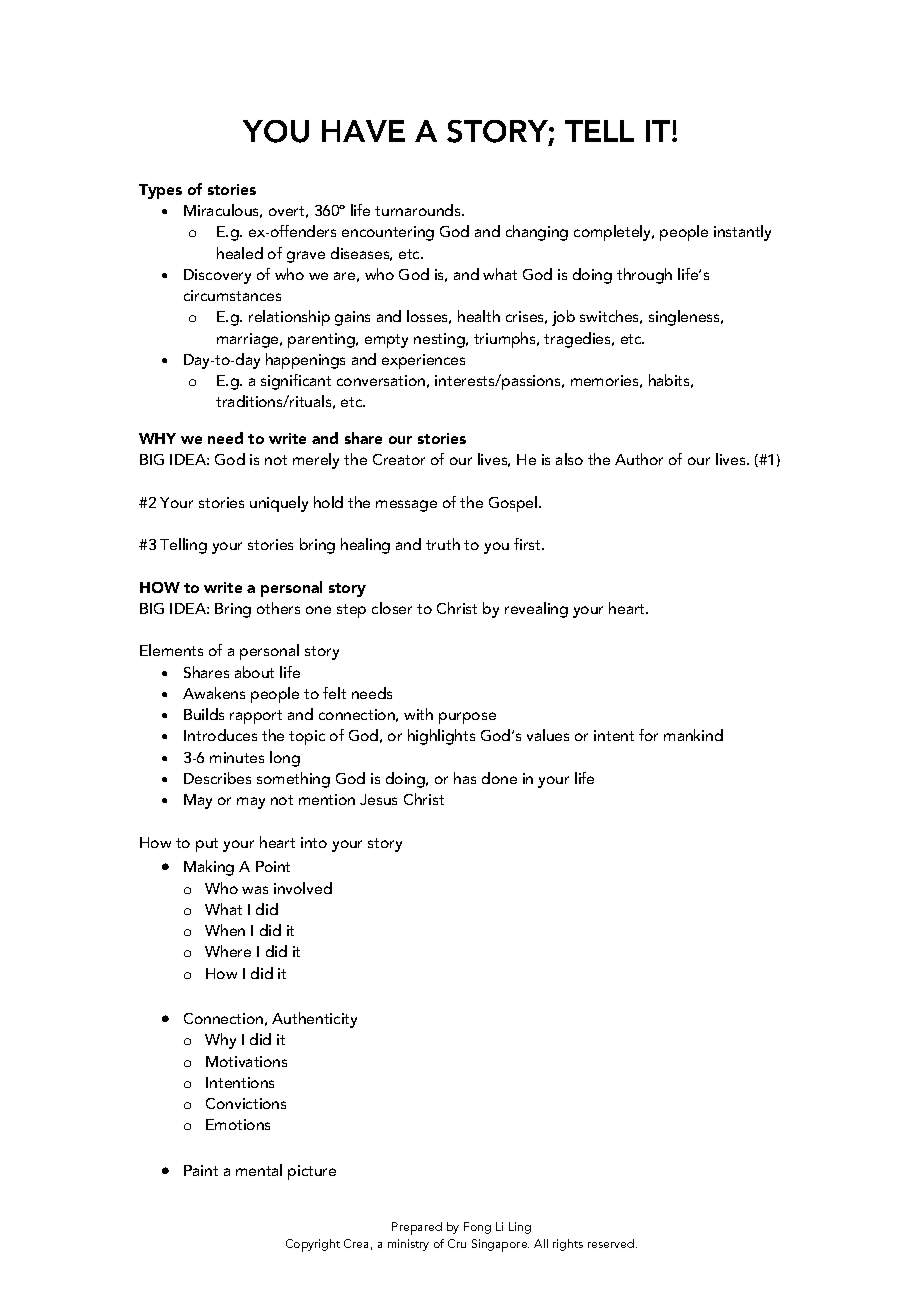  Describe the element at coordinates (214, 693) in the image. I see `Awakens` at that location.
